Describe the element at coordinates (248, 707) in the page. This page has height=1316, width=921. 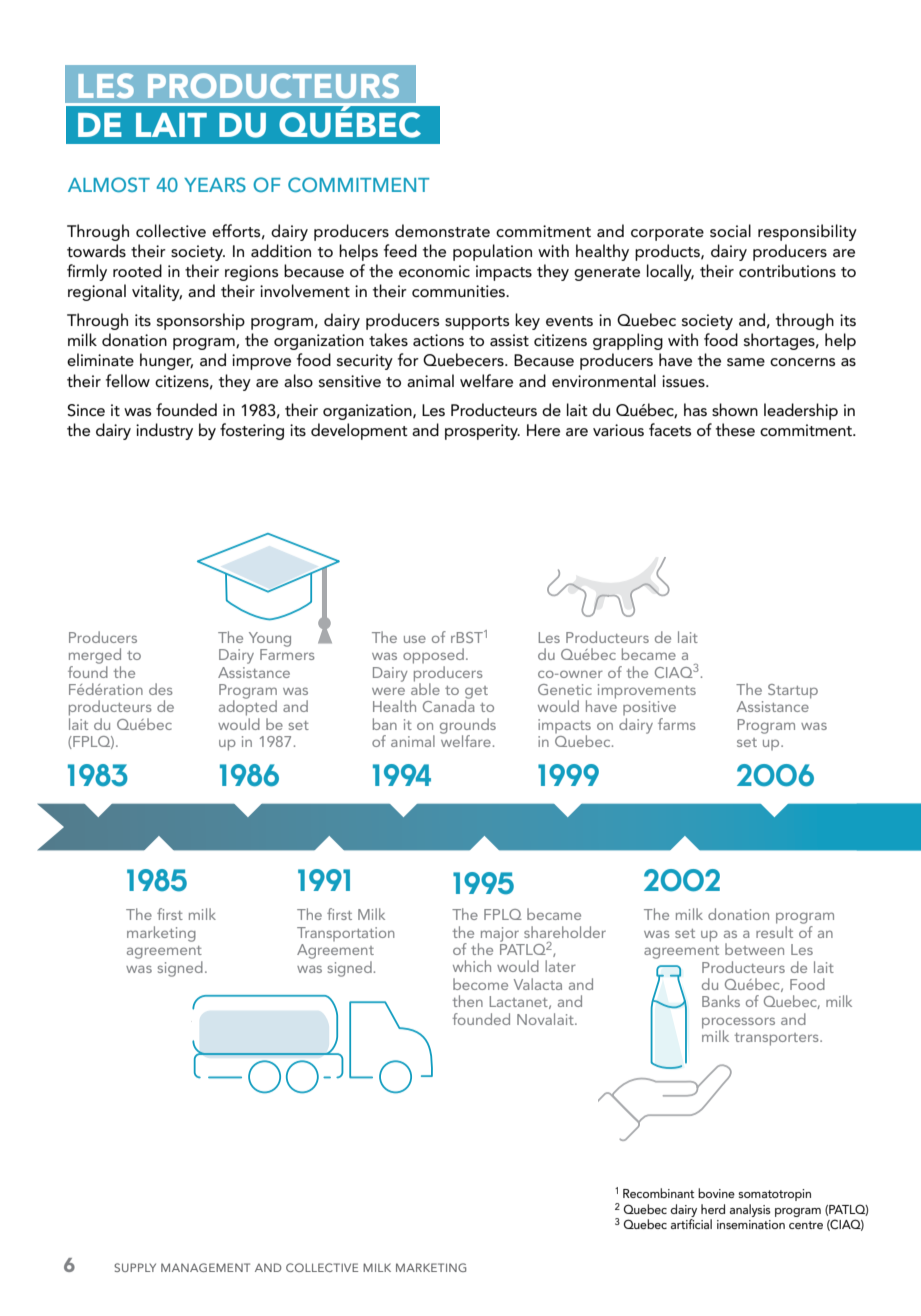
I see `adopted` at that location.
